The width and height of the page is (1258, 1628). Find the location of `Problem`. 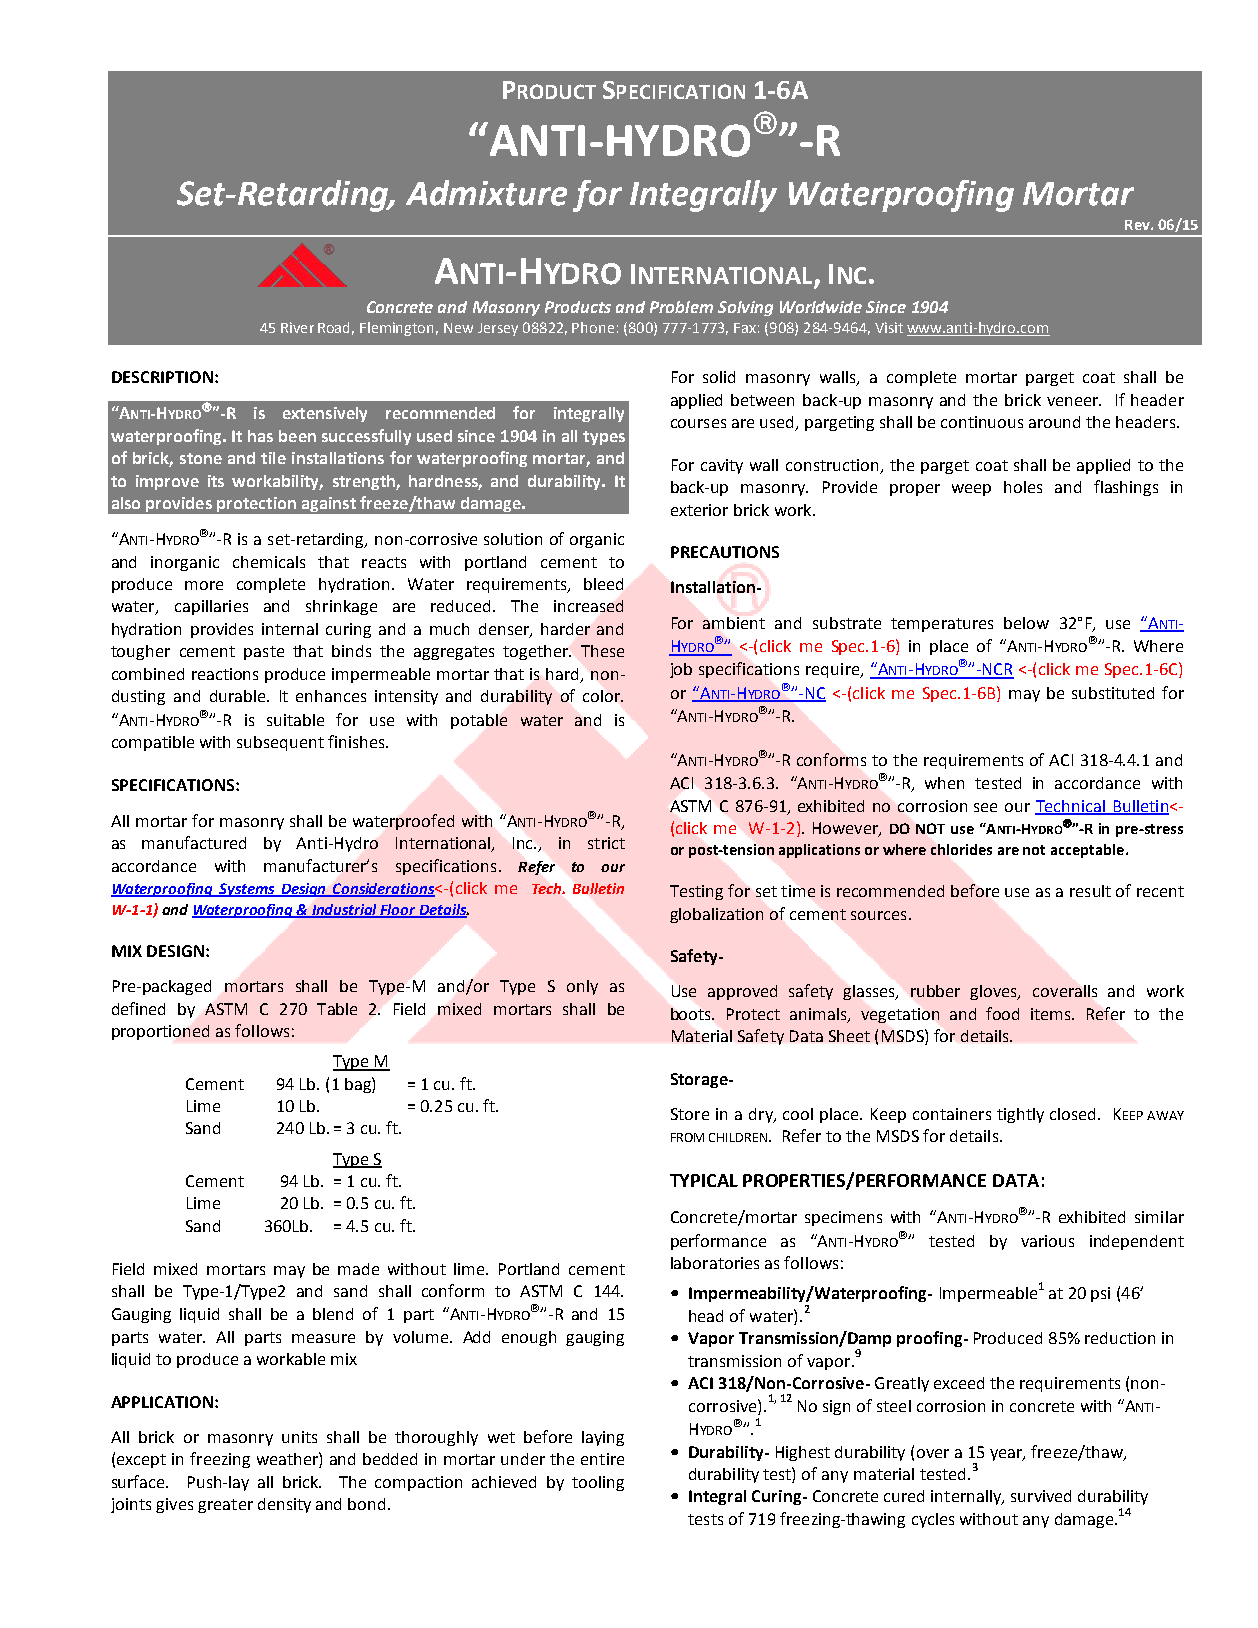

Problem is located at coordinates (681, 307).
